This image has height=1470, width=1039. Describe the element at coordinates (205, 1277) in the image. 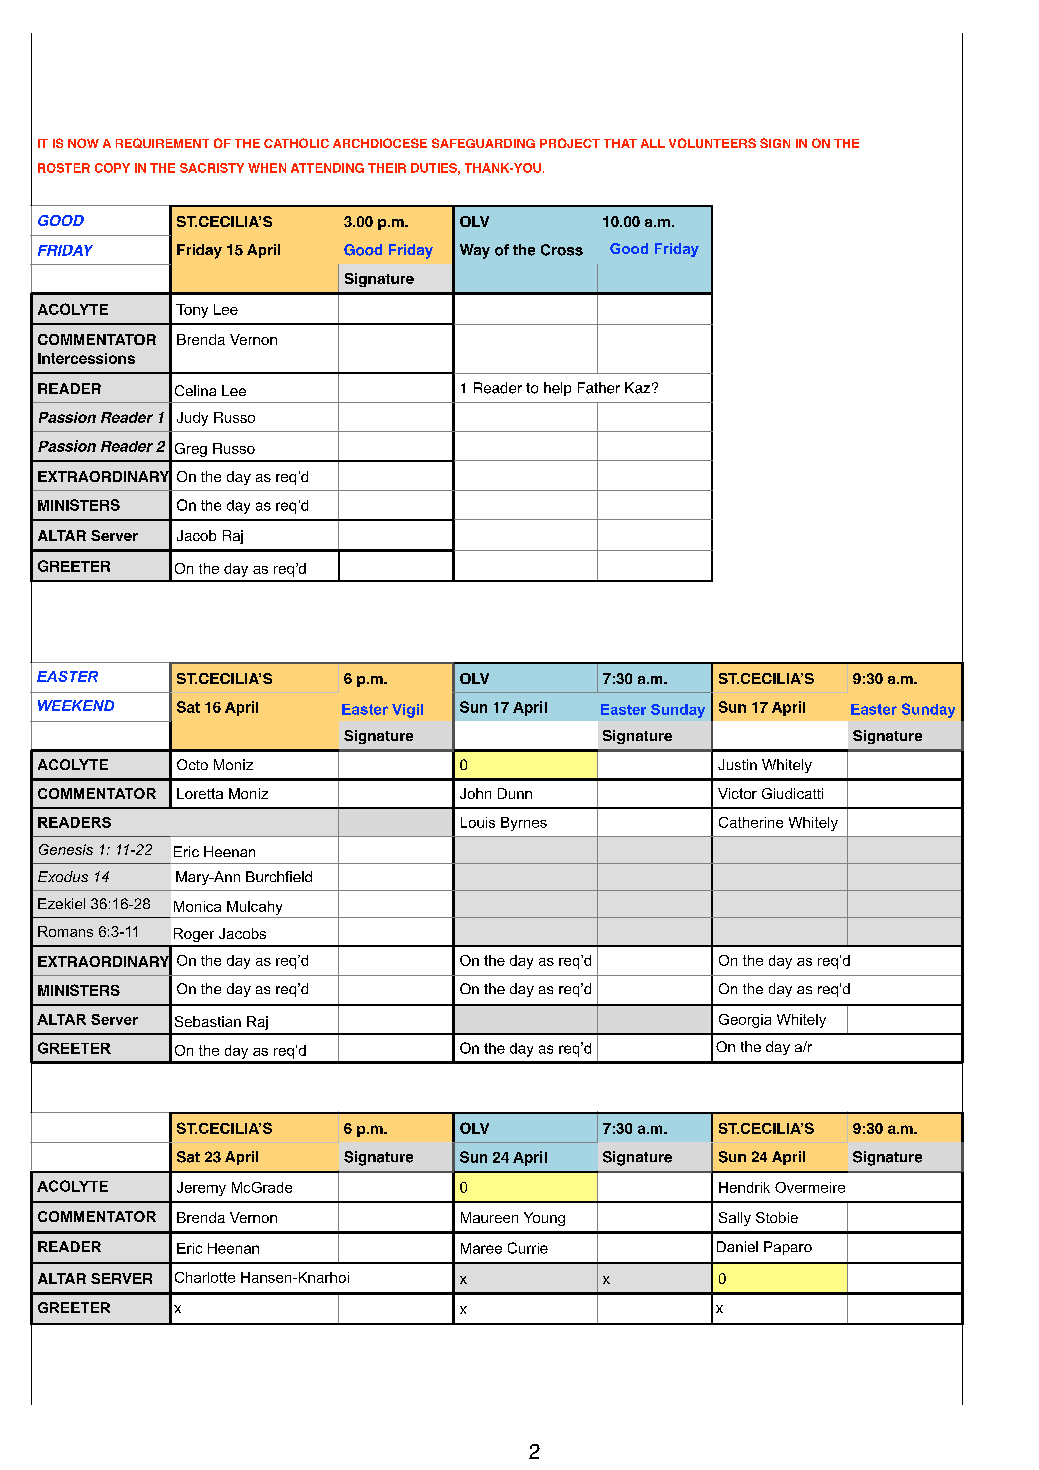

I see `Charlotte` at that location.
